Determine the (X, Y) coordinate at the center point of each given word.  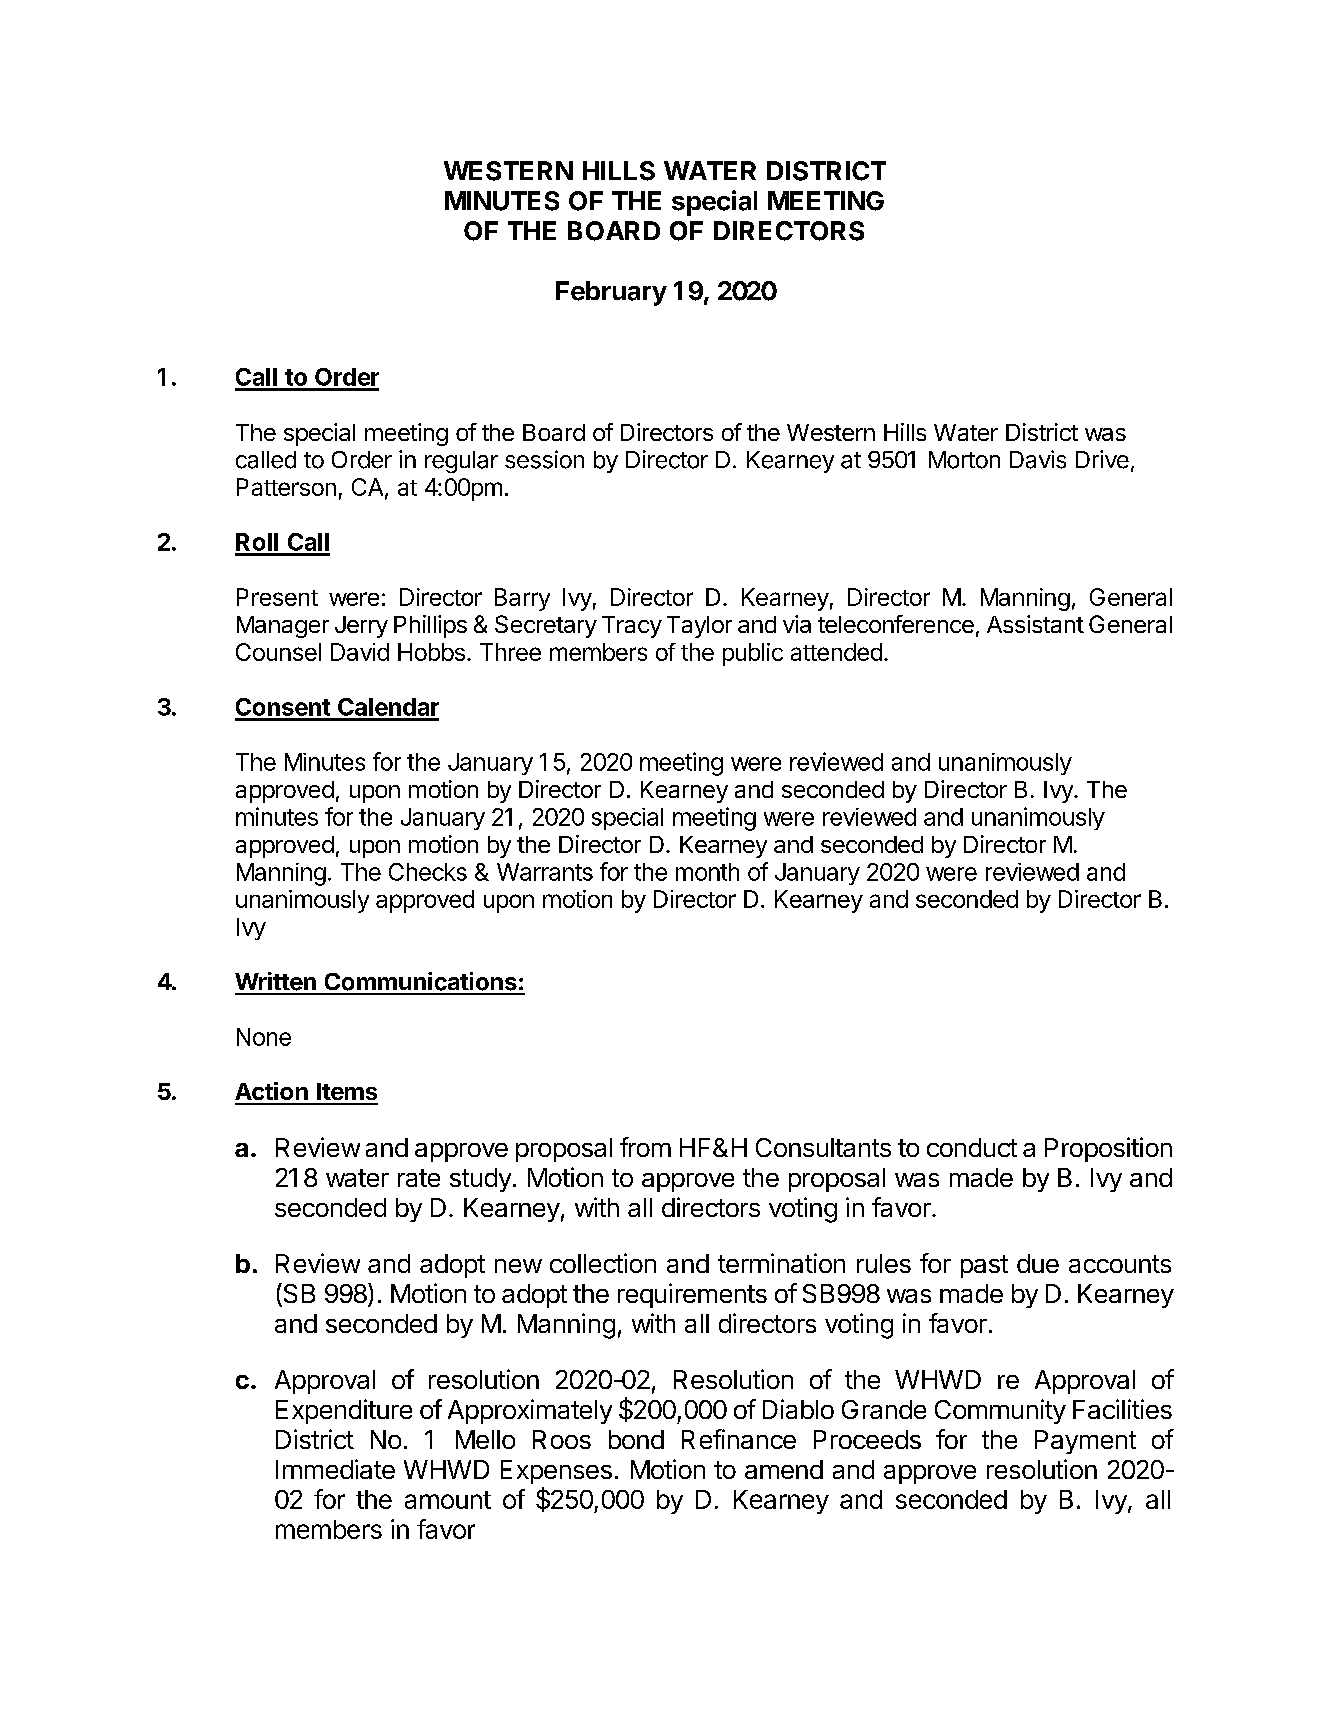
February (611, 293)
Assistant (1035, 624)
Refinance (739, 1439)
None (264, 1037)
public (753, 654)
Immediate (335, 1469)
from (645, 1147)
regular (461, 462)
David (360, 652)
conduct (972, 1147)
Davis (1038, 459)
